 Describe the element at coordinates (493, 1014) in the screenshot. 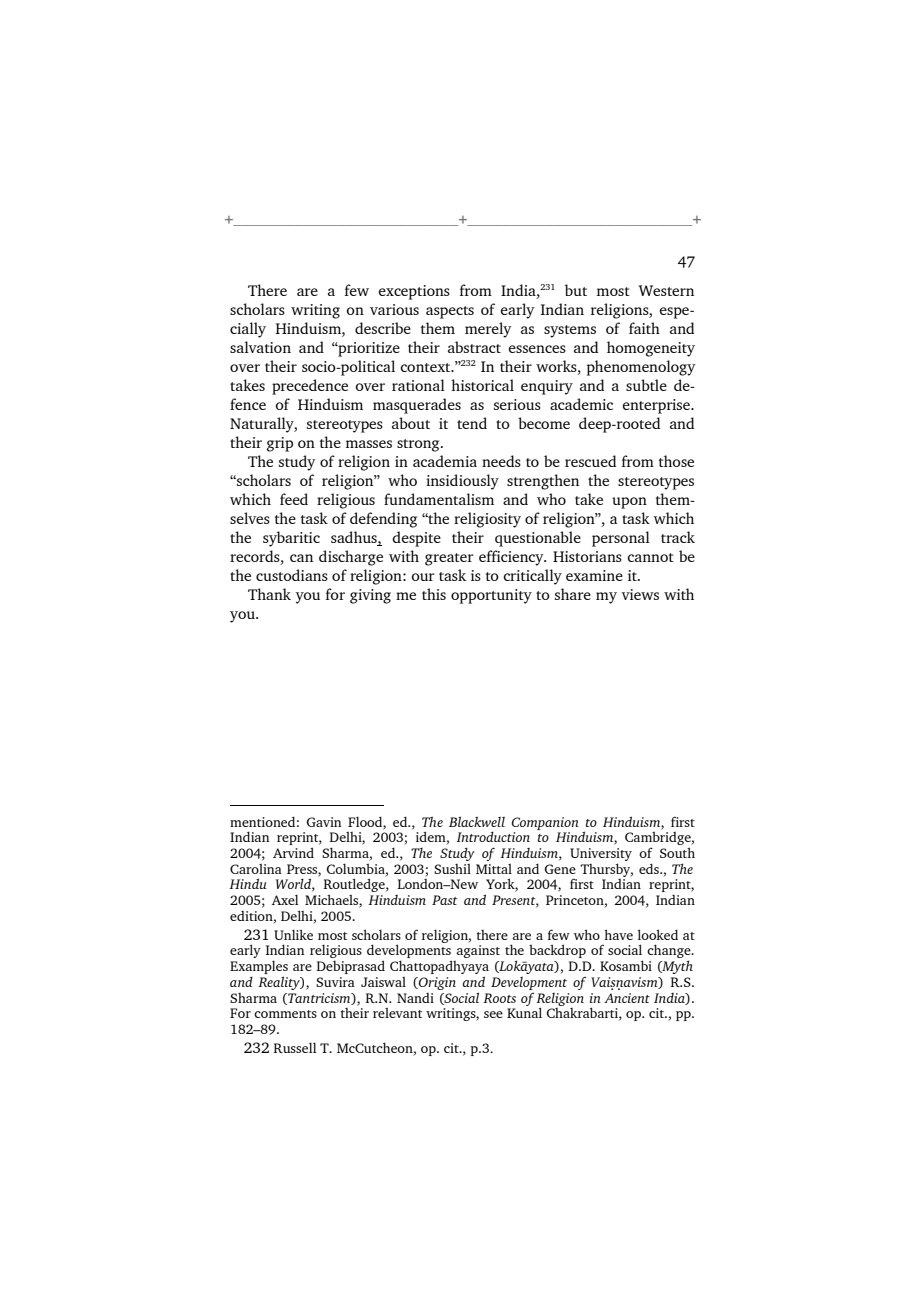

I see `see` at that location.
